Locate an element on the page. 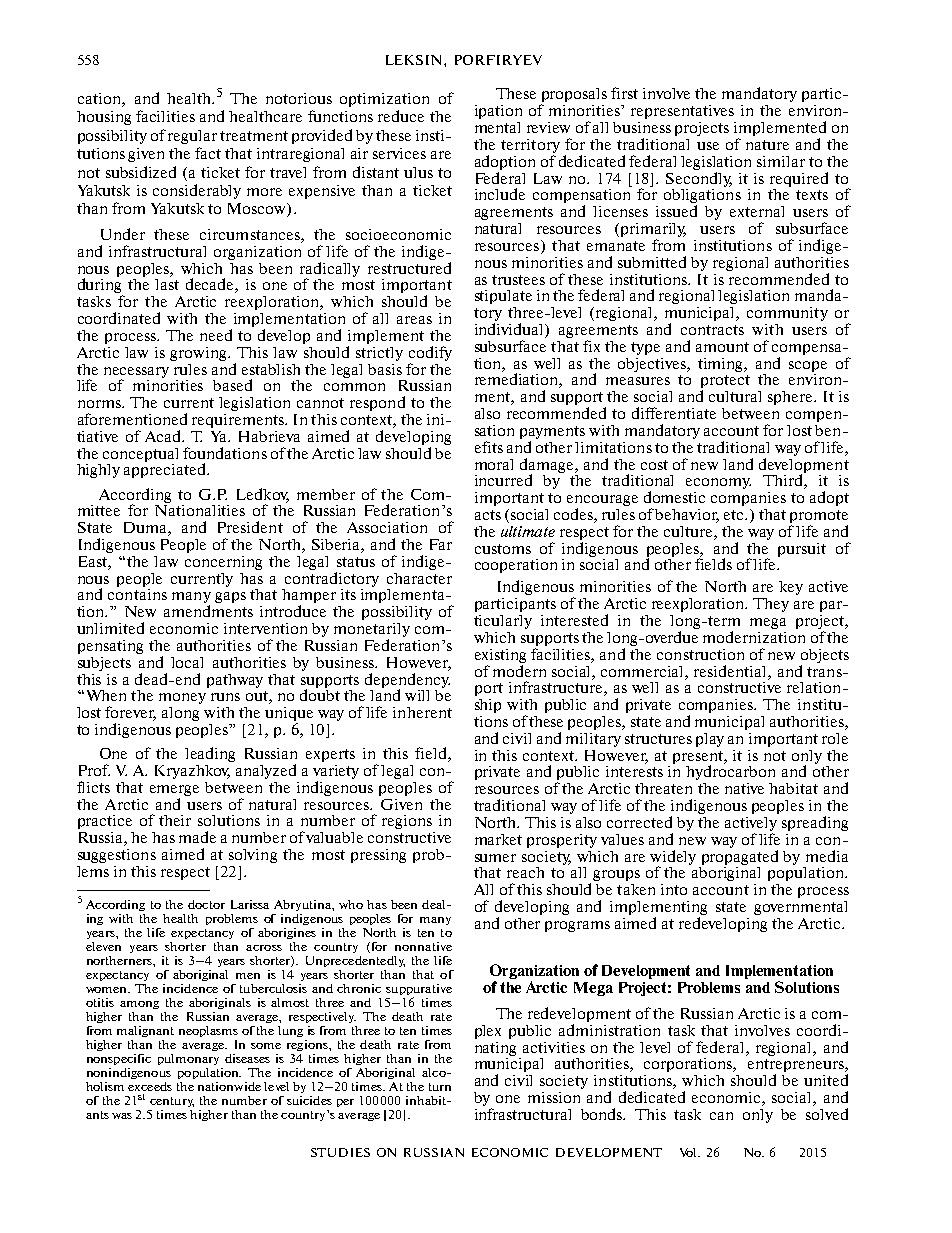 The image size is (952, 1233). reduce is located at coordinates (401, 116).
